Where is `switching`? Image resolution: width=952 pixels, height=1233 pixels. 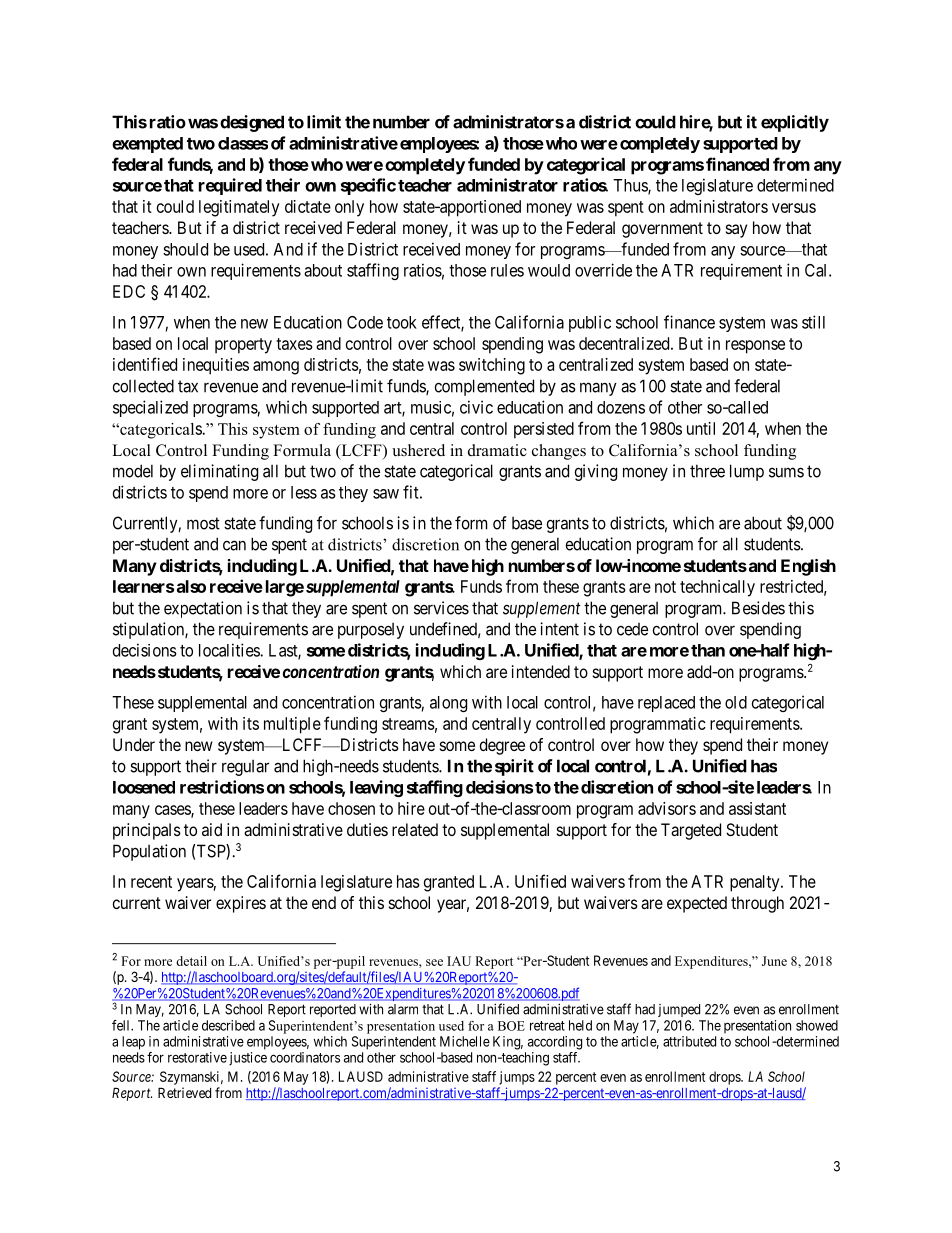 switching is located at coordinates (492, 366).
